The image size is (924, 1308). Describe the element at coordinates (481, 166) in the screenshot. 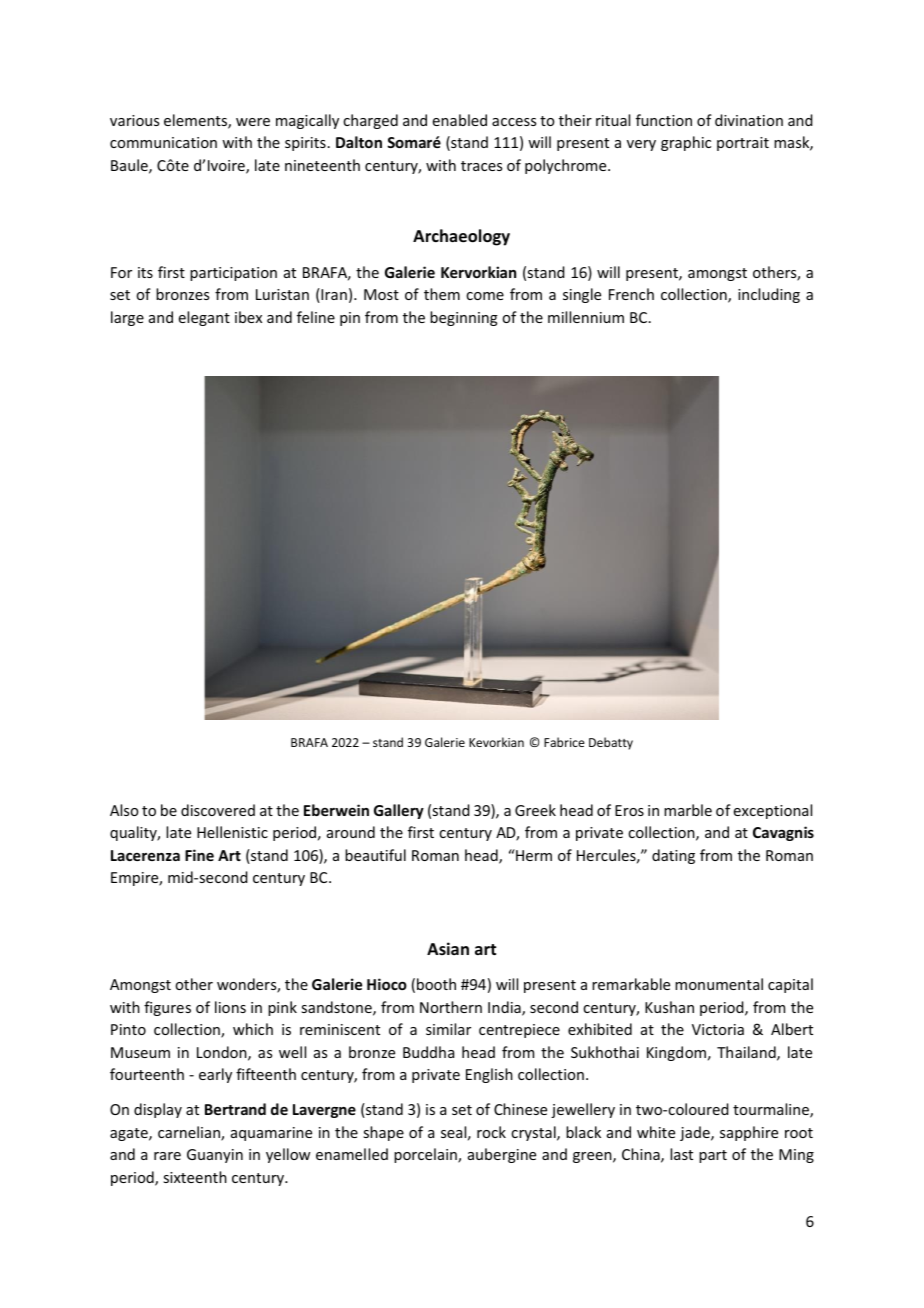

I see `traces` at that location.
